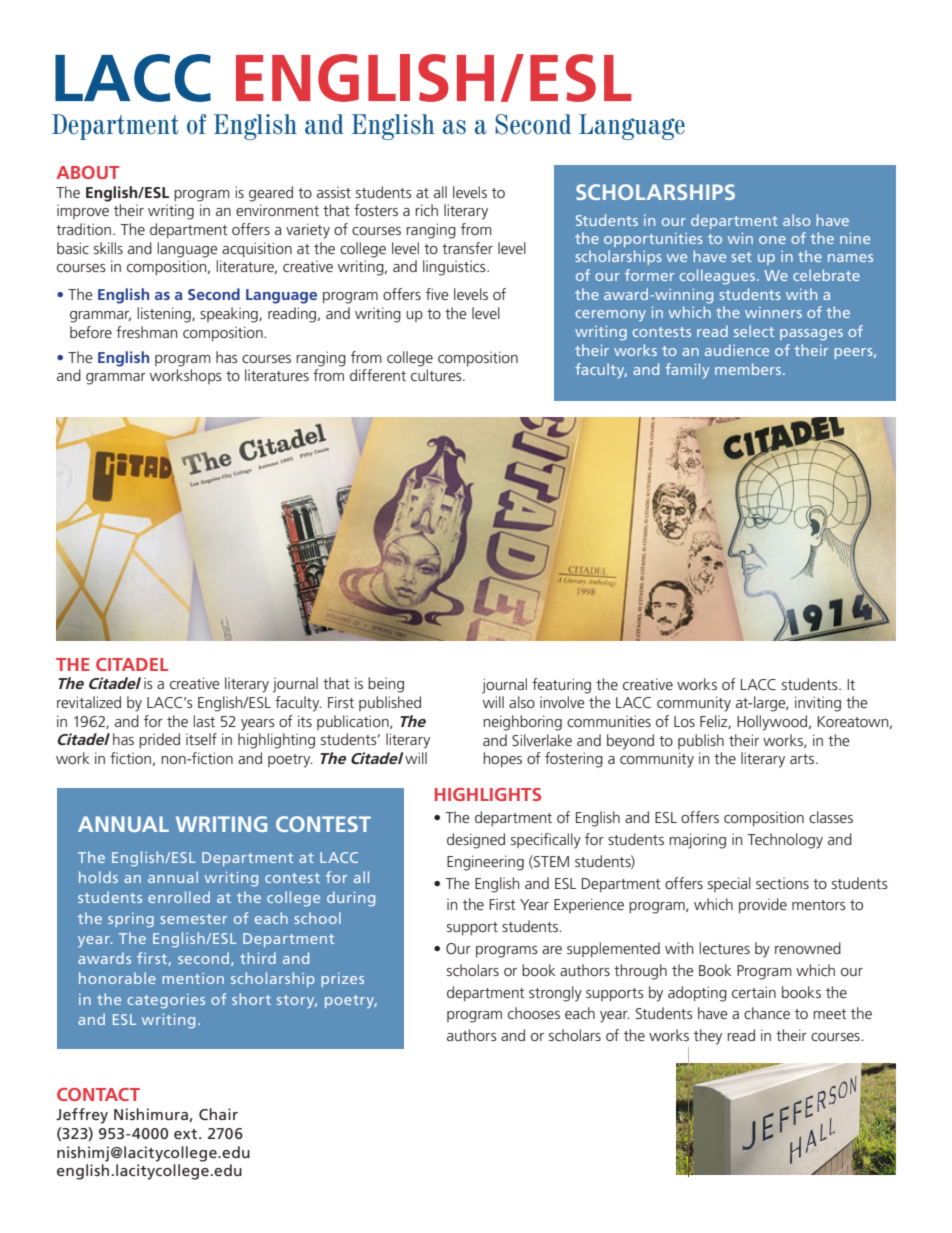 This document has height=1233, width=952. Describe the element at coordinates (485, 863) in the document. I see `Engineering` at that location.
